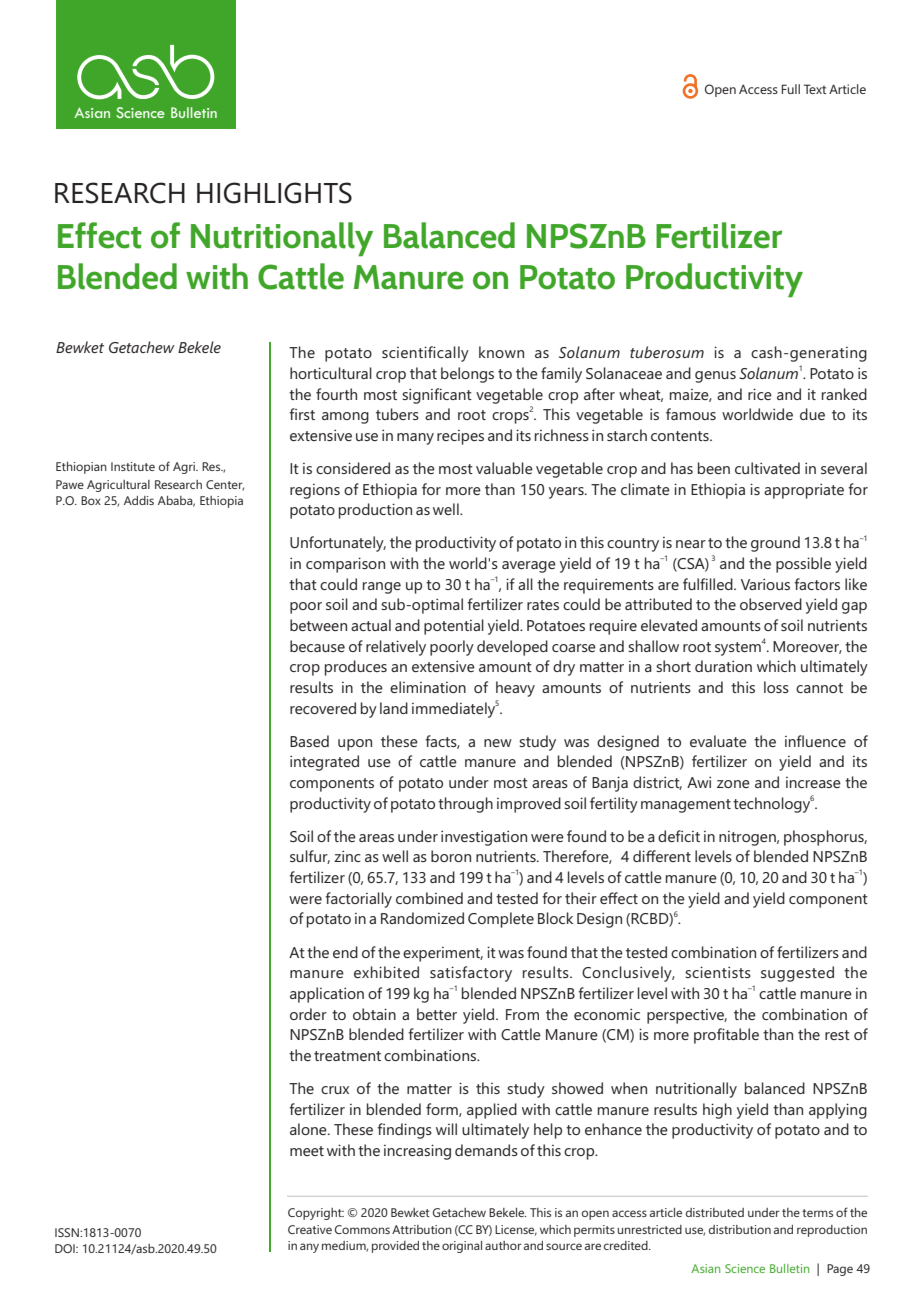 This screenshot has height=1308, width=924. I want to click on because, so click(317, 646).
